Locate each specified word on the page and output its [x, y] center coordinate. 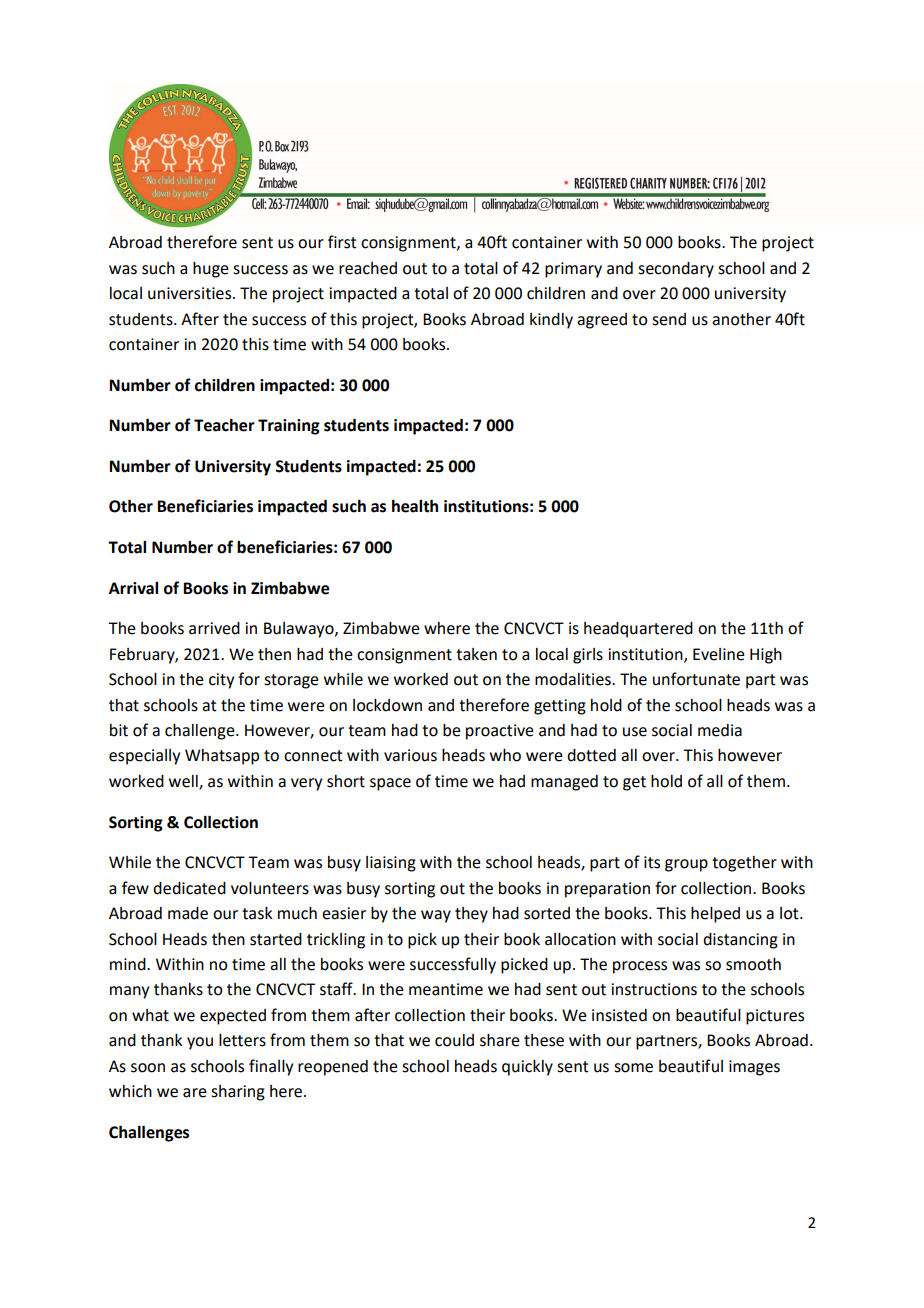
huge [211, 270]
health [415, 506]
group [686, 865]
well [184, 782]
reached [368, 268]
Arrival [133, 588]
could [454, 1040]
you [200, 1043]
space [390, 784]
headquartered [638, 630]
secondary [676, 270]
